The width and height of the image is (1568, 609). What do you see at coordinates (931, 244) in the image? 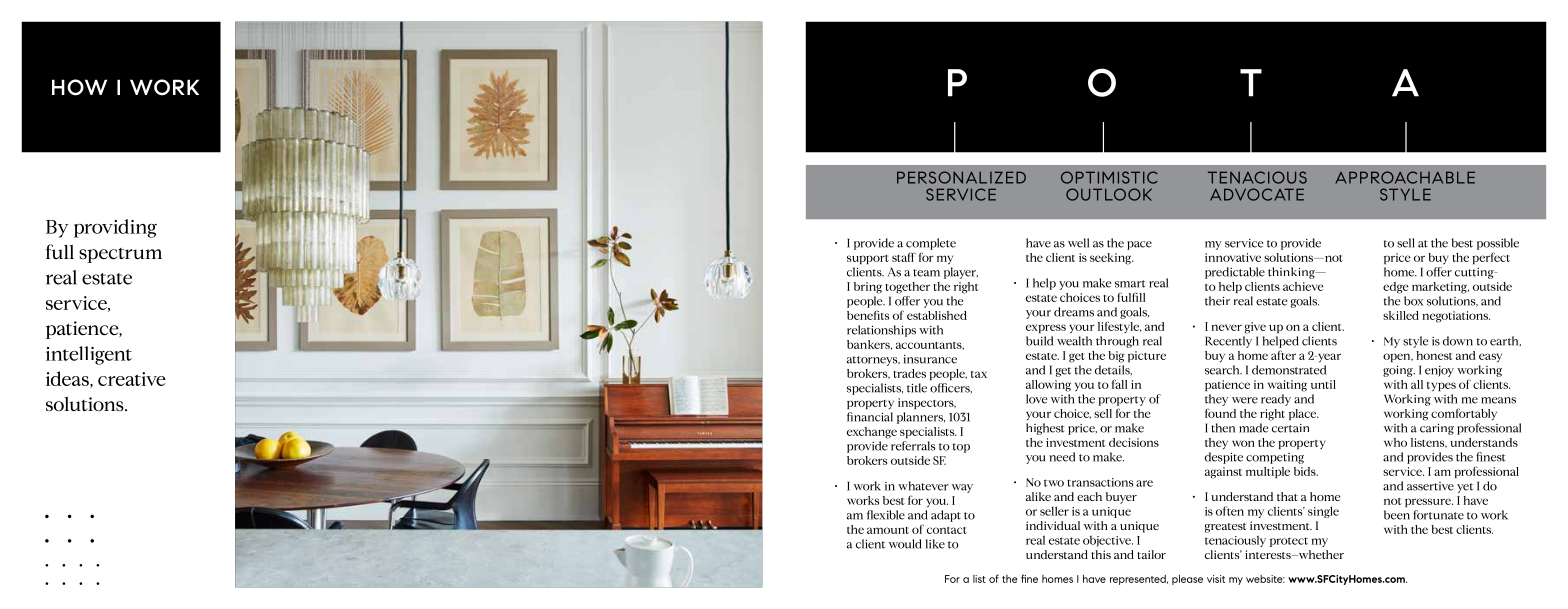
I see `complete` at bounding box center [931, 244].
